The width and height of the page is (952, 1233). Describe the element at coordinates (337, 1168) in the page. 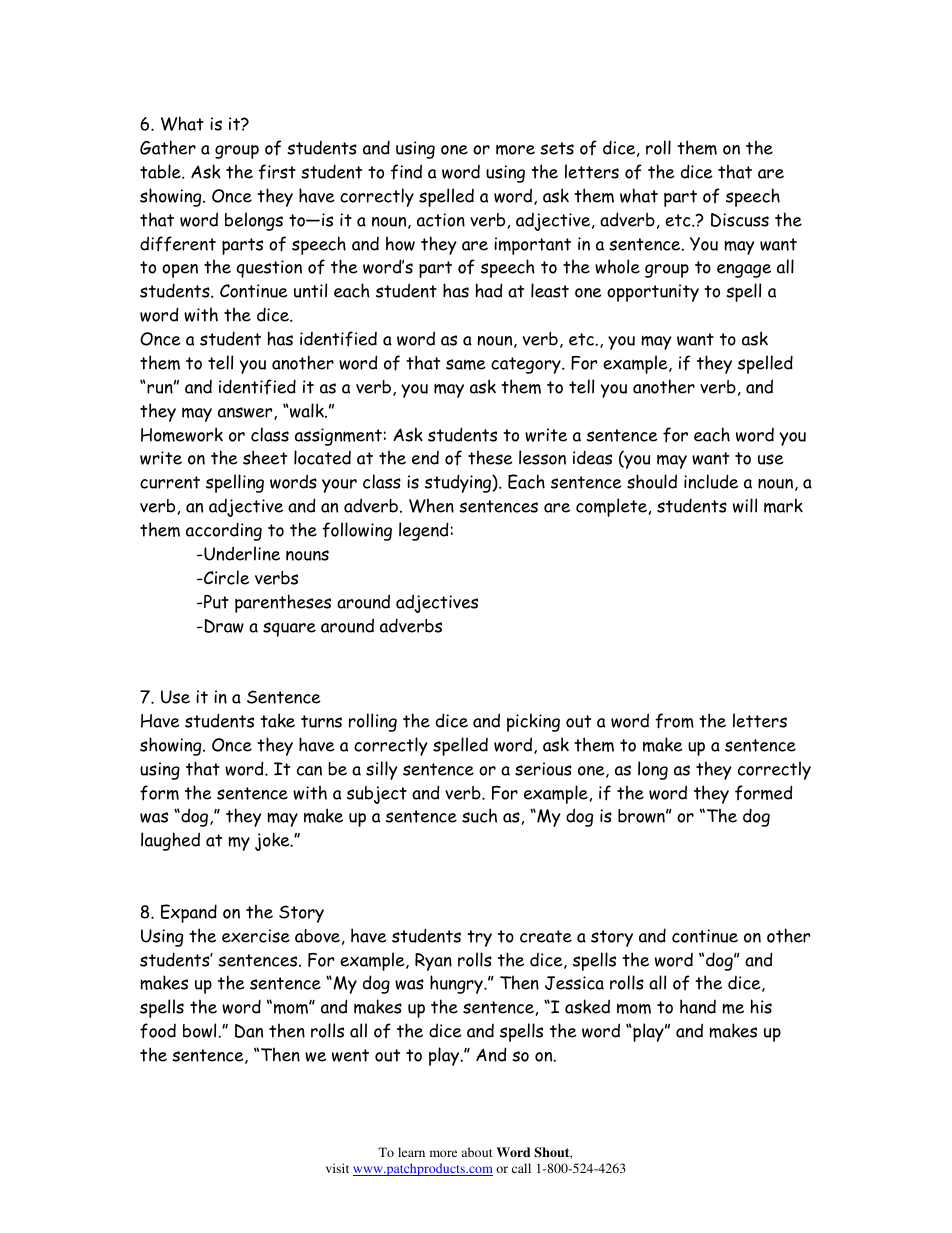

I see `visit` at that location.
